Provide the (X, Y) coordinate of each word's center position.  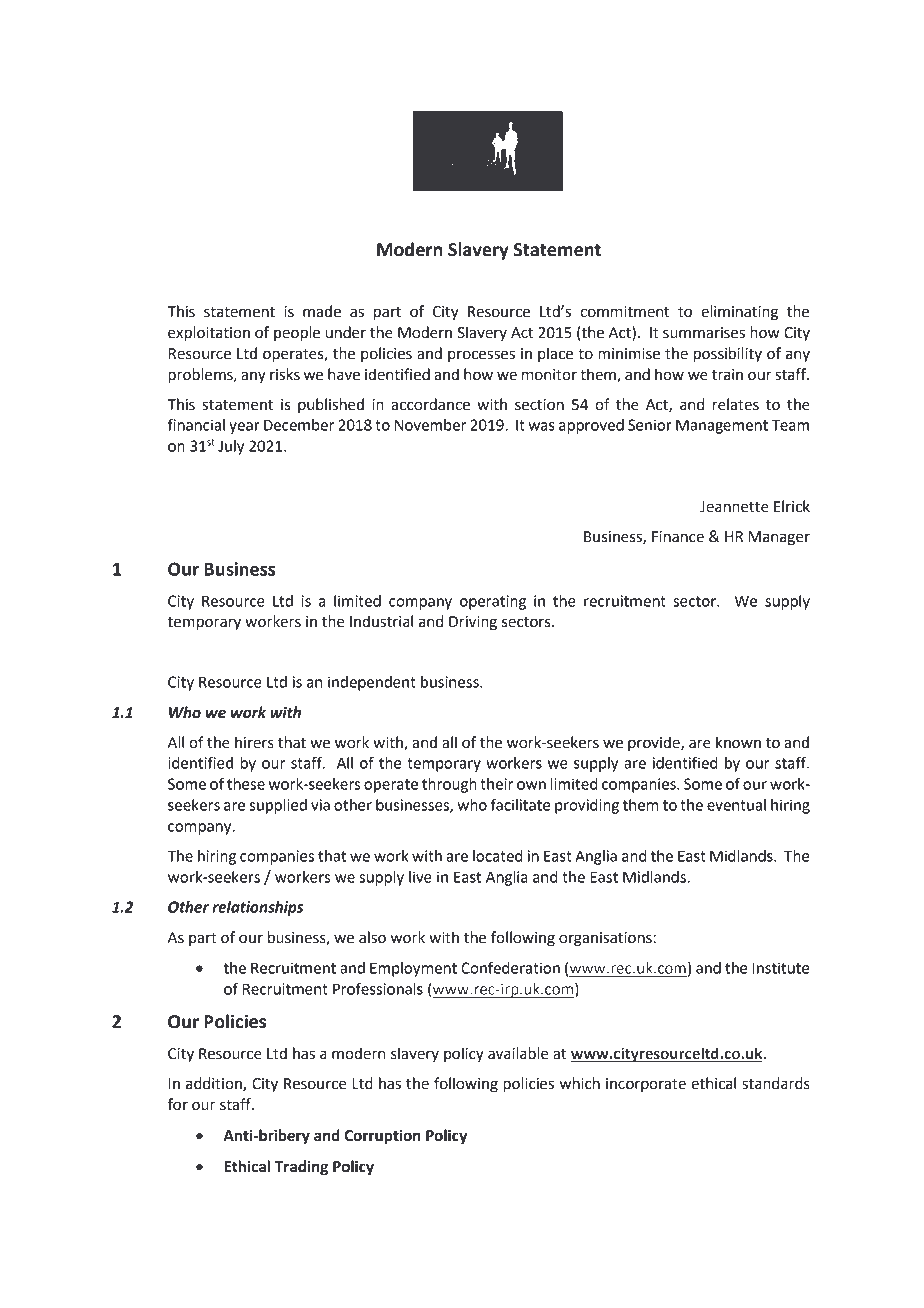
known (738, 742)
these (246, 784)
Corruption (383, 1137)
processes (481, 356)
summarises (704, 333)
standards (776, 1083)
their (496, 784)
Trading (301, 1168)
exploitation (209, 334)
